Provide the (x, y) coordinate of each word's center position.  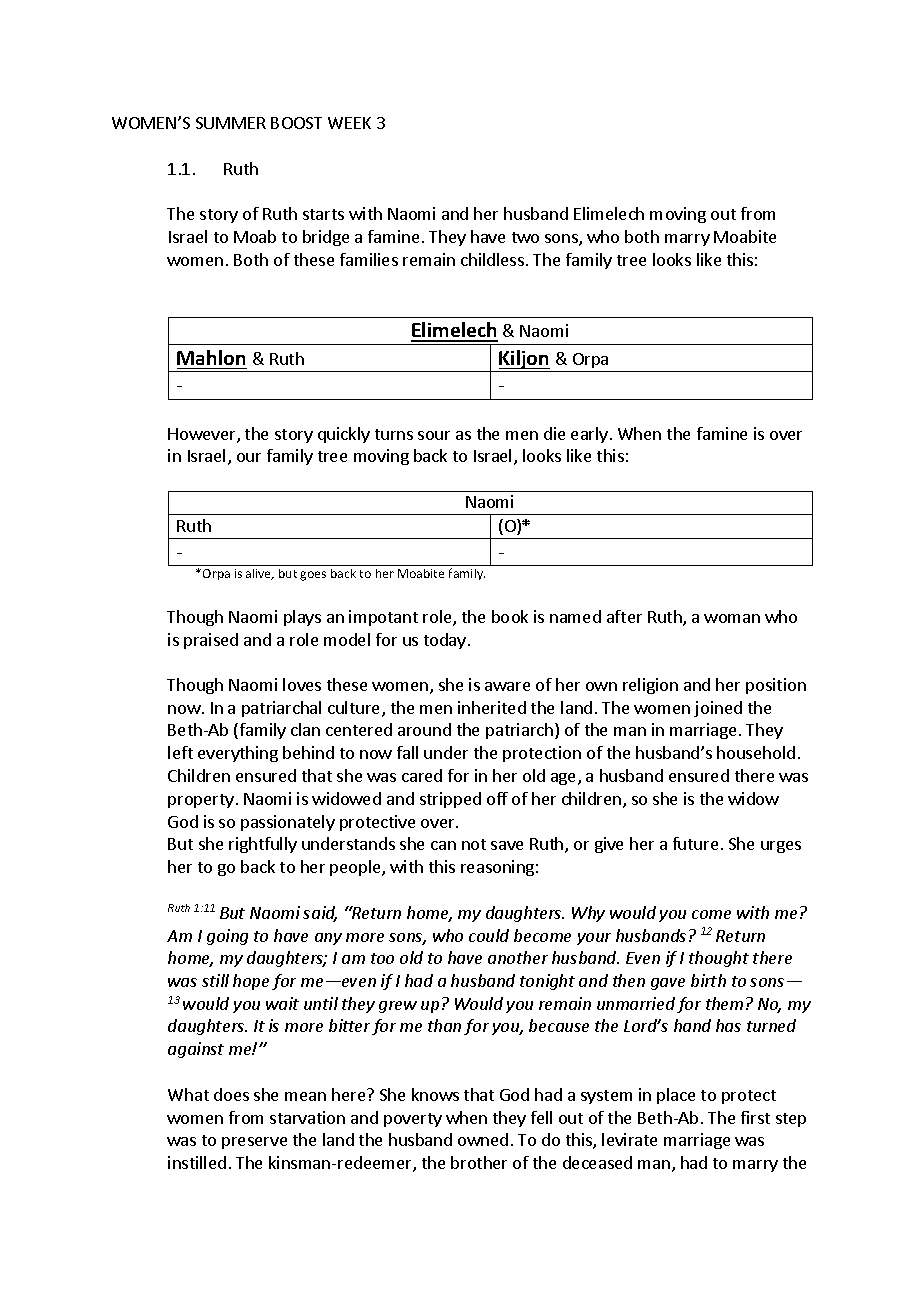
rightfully (263, 845)
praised (211, 641)
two (525, 237)
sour (434, 435)
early (589, 435)
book (510, 616)
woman (732, 618)
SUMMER (231, 123)
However (203, 435)
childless (492, 259)
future (695, 843)
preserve (254, 1143)
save (507, 845)
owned (483, 1139)
